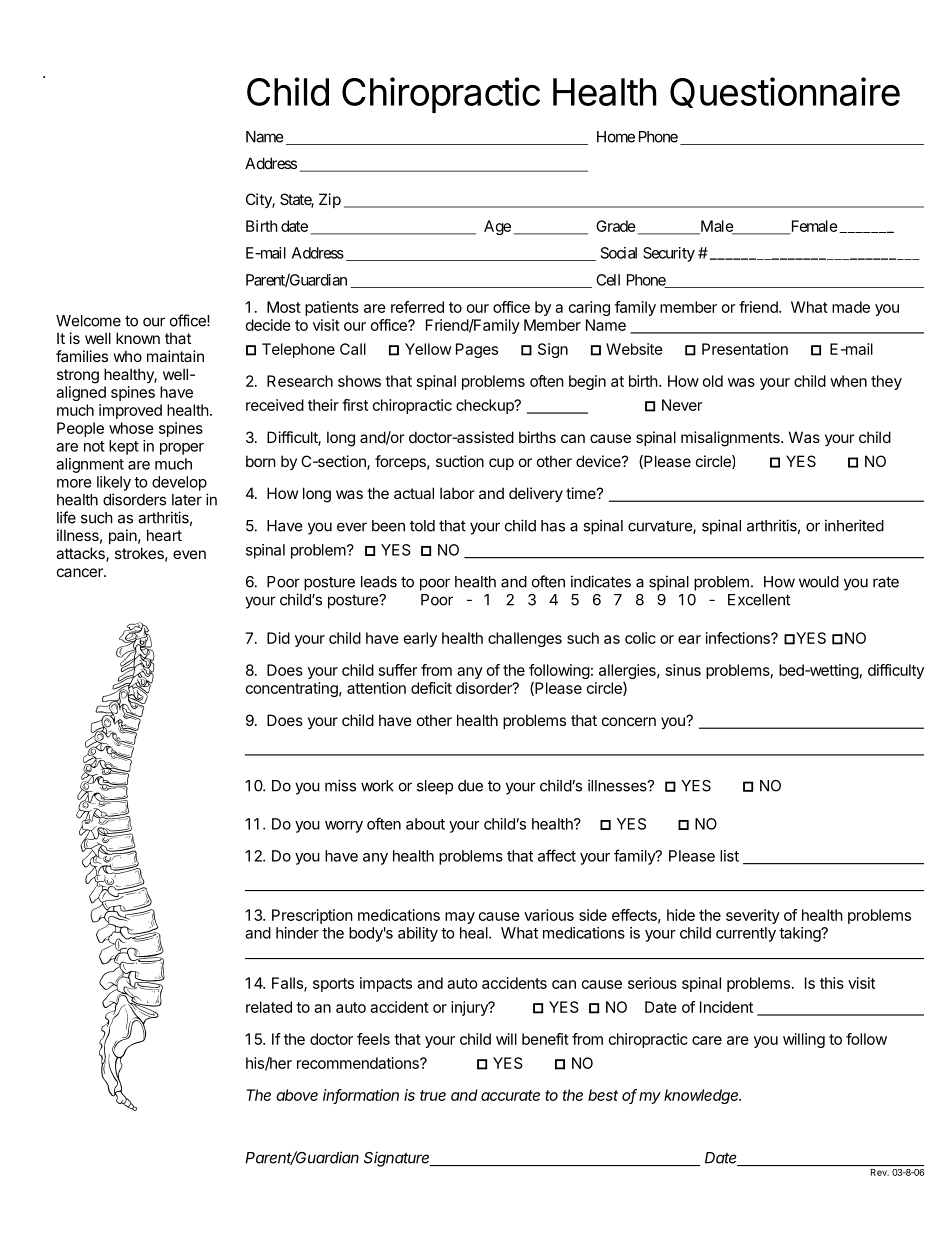 The height and width of the image is (1233, 952). I want to click on suction, so click(460, 461).
